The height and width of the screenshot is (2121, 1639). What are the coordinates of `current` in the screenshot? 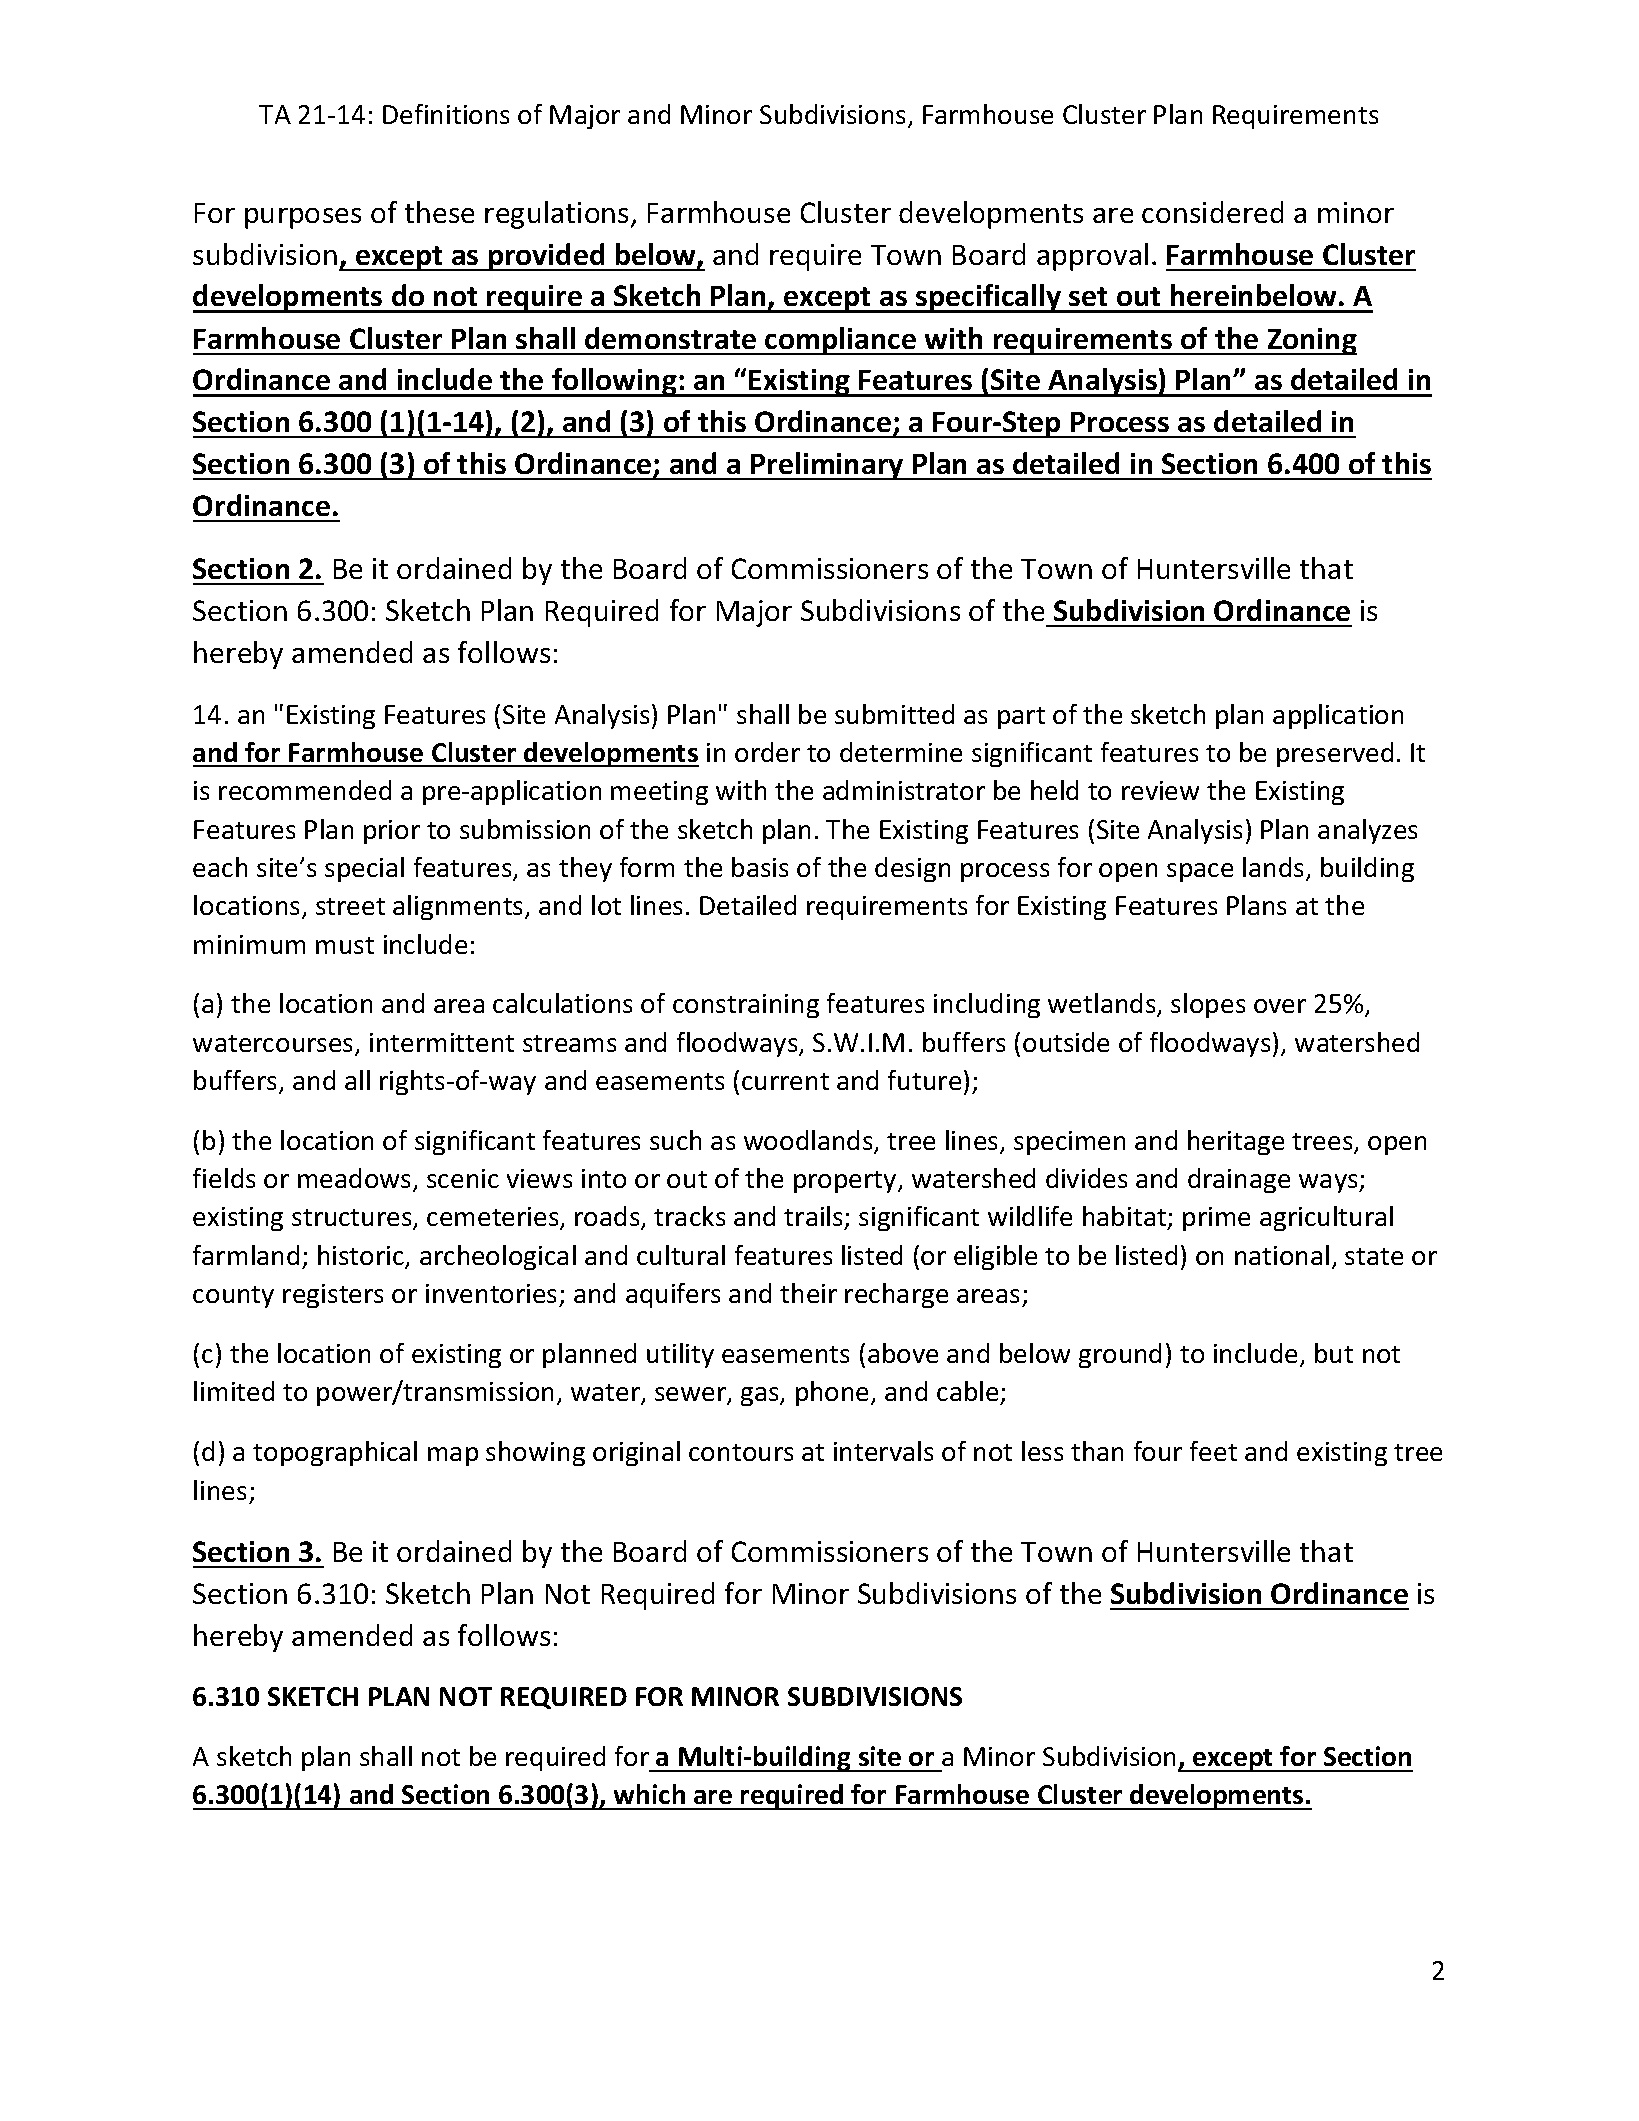 It's located at (785, 1081).
